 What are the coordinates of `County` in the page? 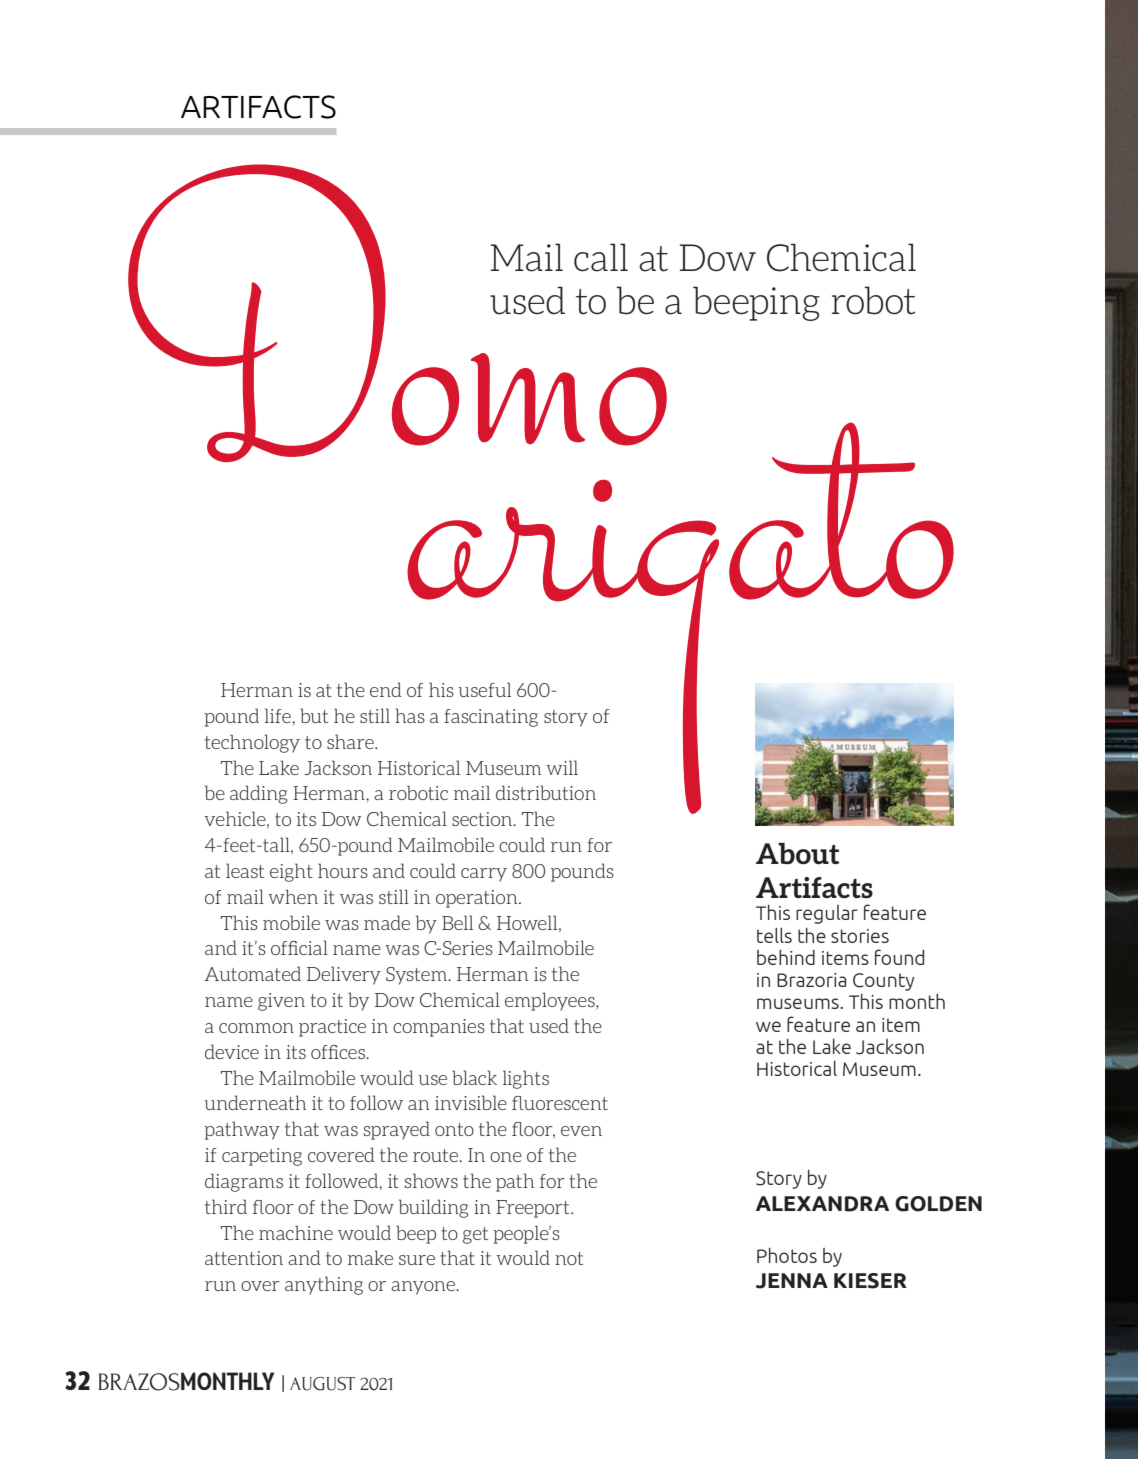 It's located at (883, 982).
